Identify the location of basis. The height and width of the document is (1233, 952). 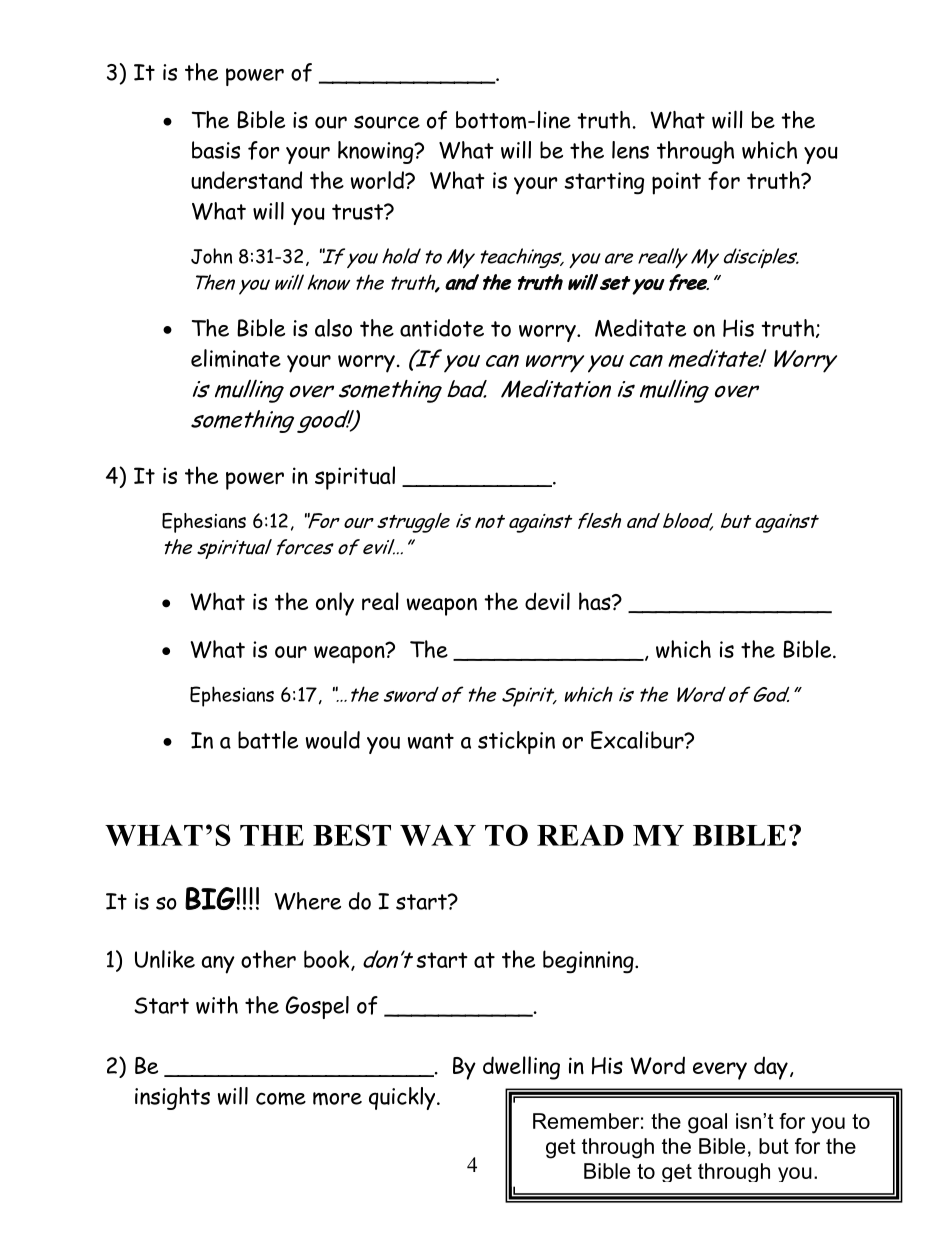
(216, 150).
